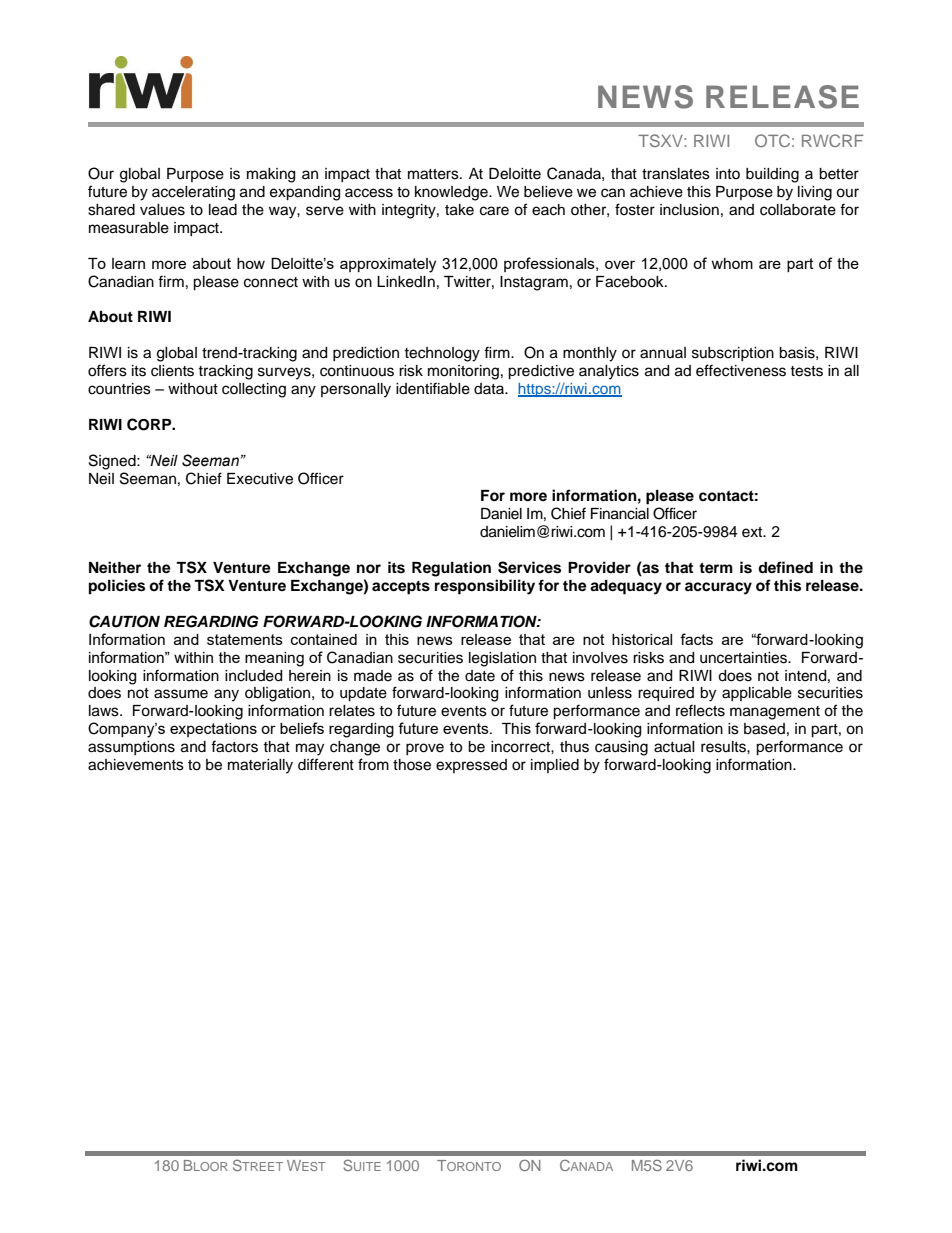  I want to click on defined, so click(785, 567).
